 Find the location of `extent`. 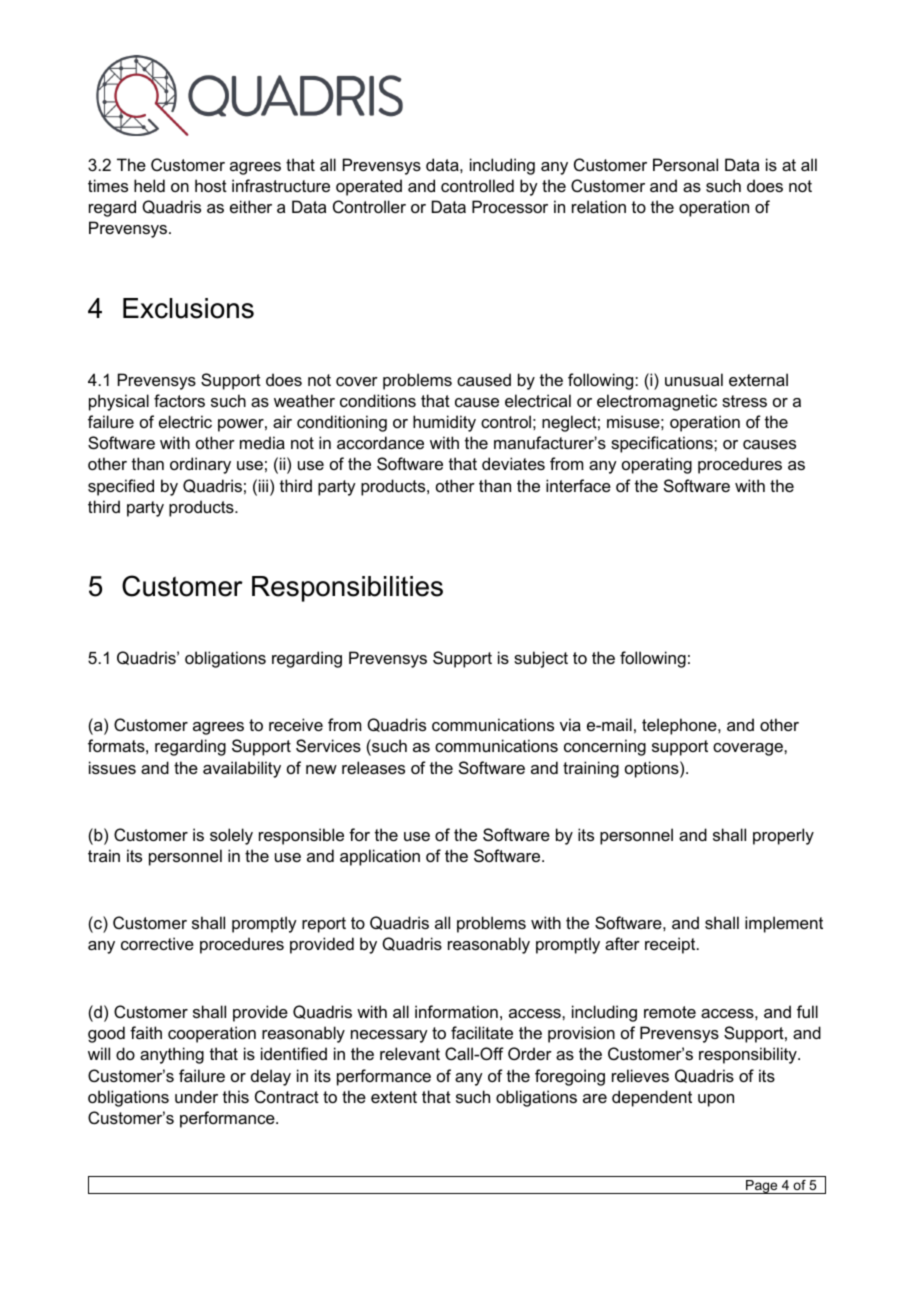

extent is located at coordinates (394, 1097).
